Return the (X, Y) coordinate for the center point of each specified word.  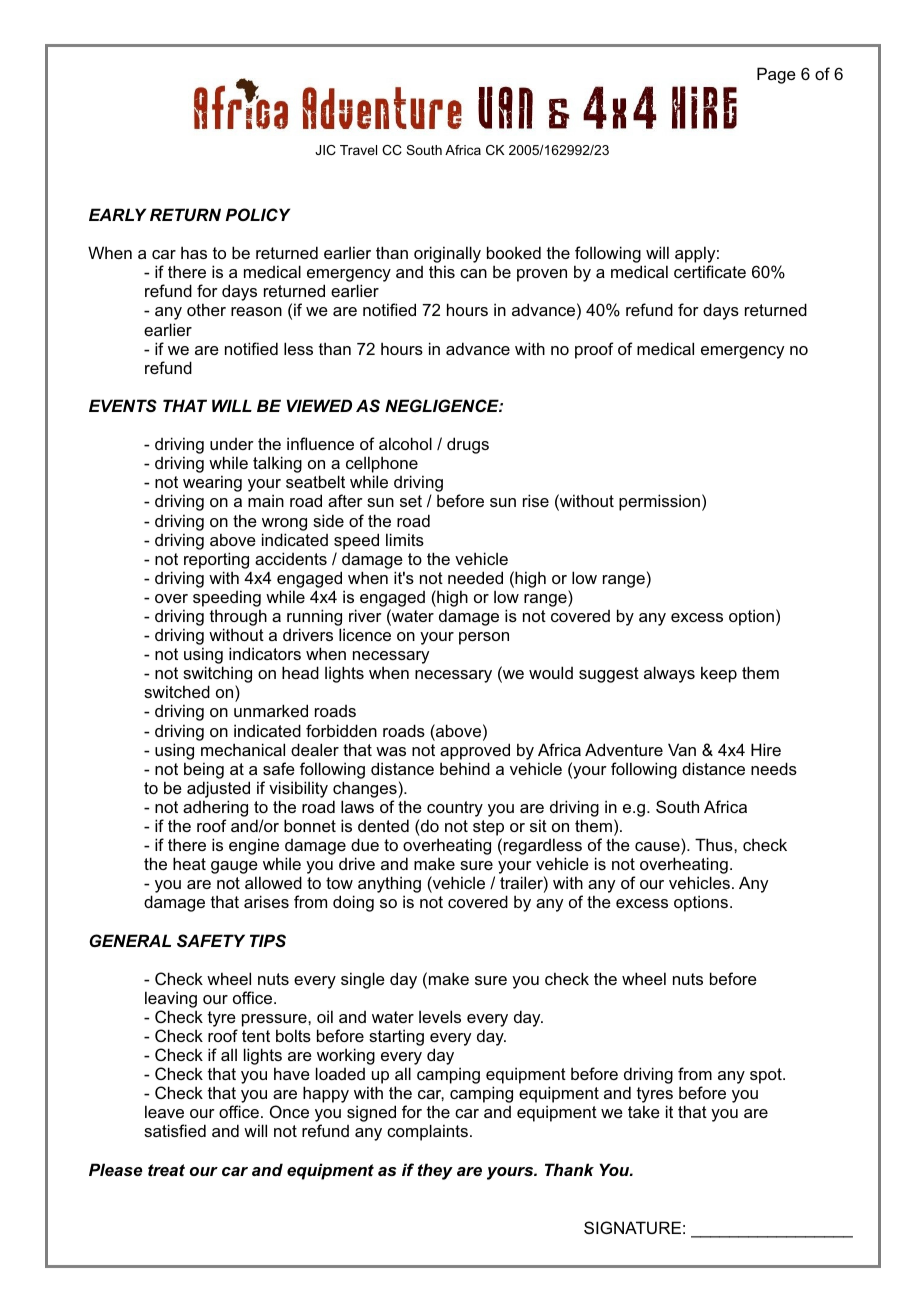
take (644, 1111)
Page (776, 75)
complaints (429, 1132)
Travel (358, 150)
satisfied (175, 1130)
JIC (325, 150)
